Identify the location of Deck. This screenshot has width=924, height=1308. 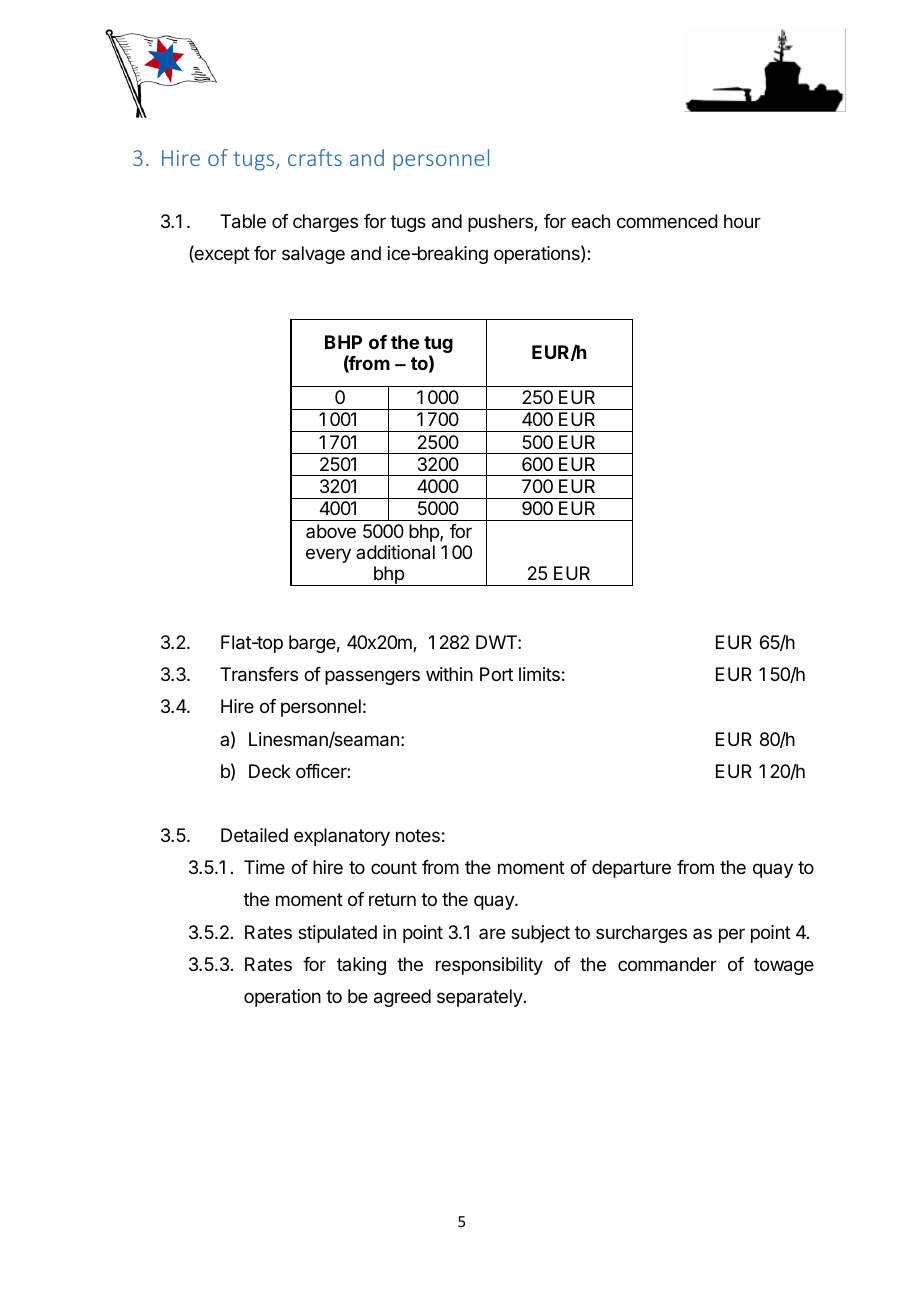
(270, 771).
